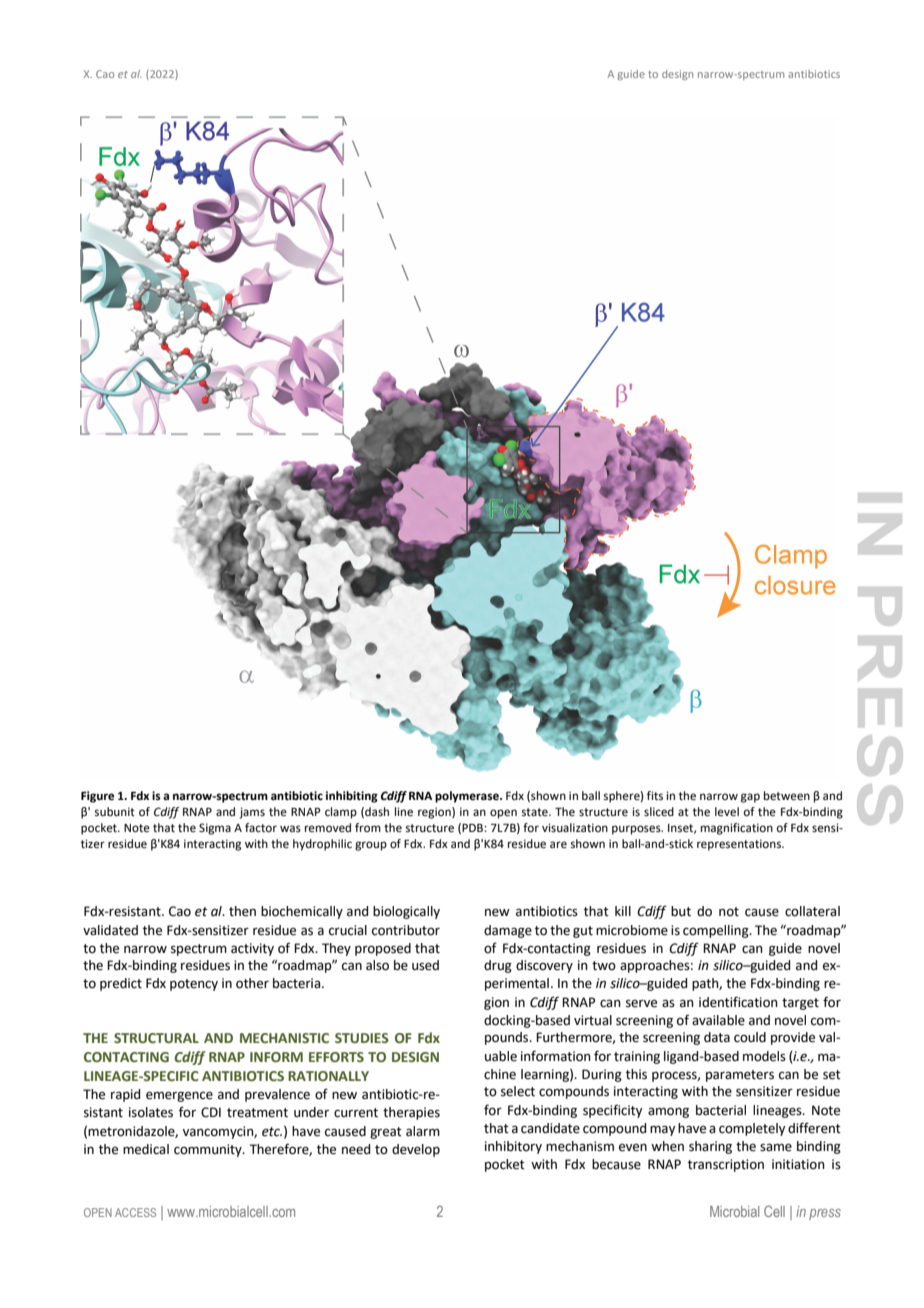  I want to click on jams, so click(252, 813).
